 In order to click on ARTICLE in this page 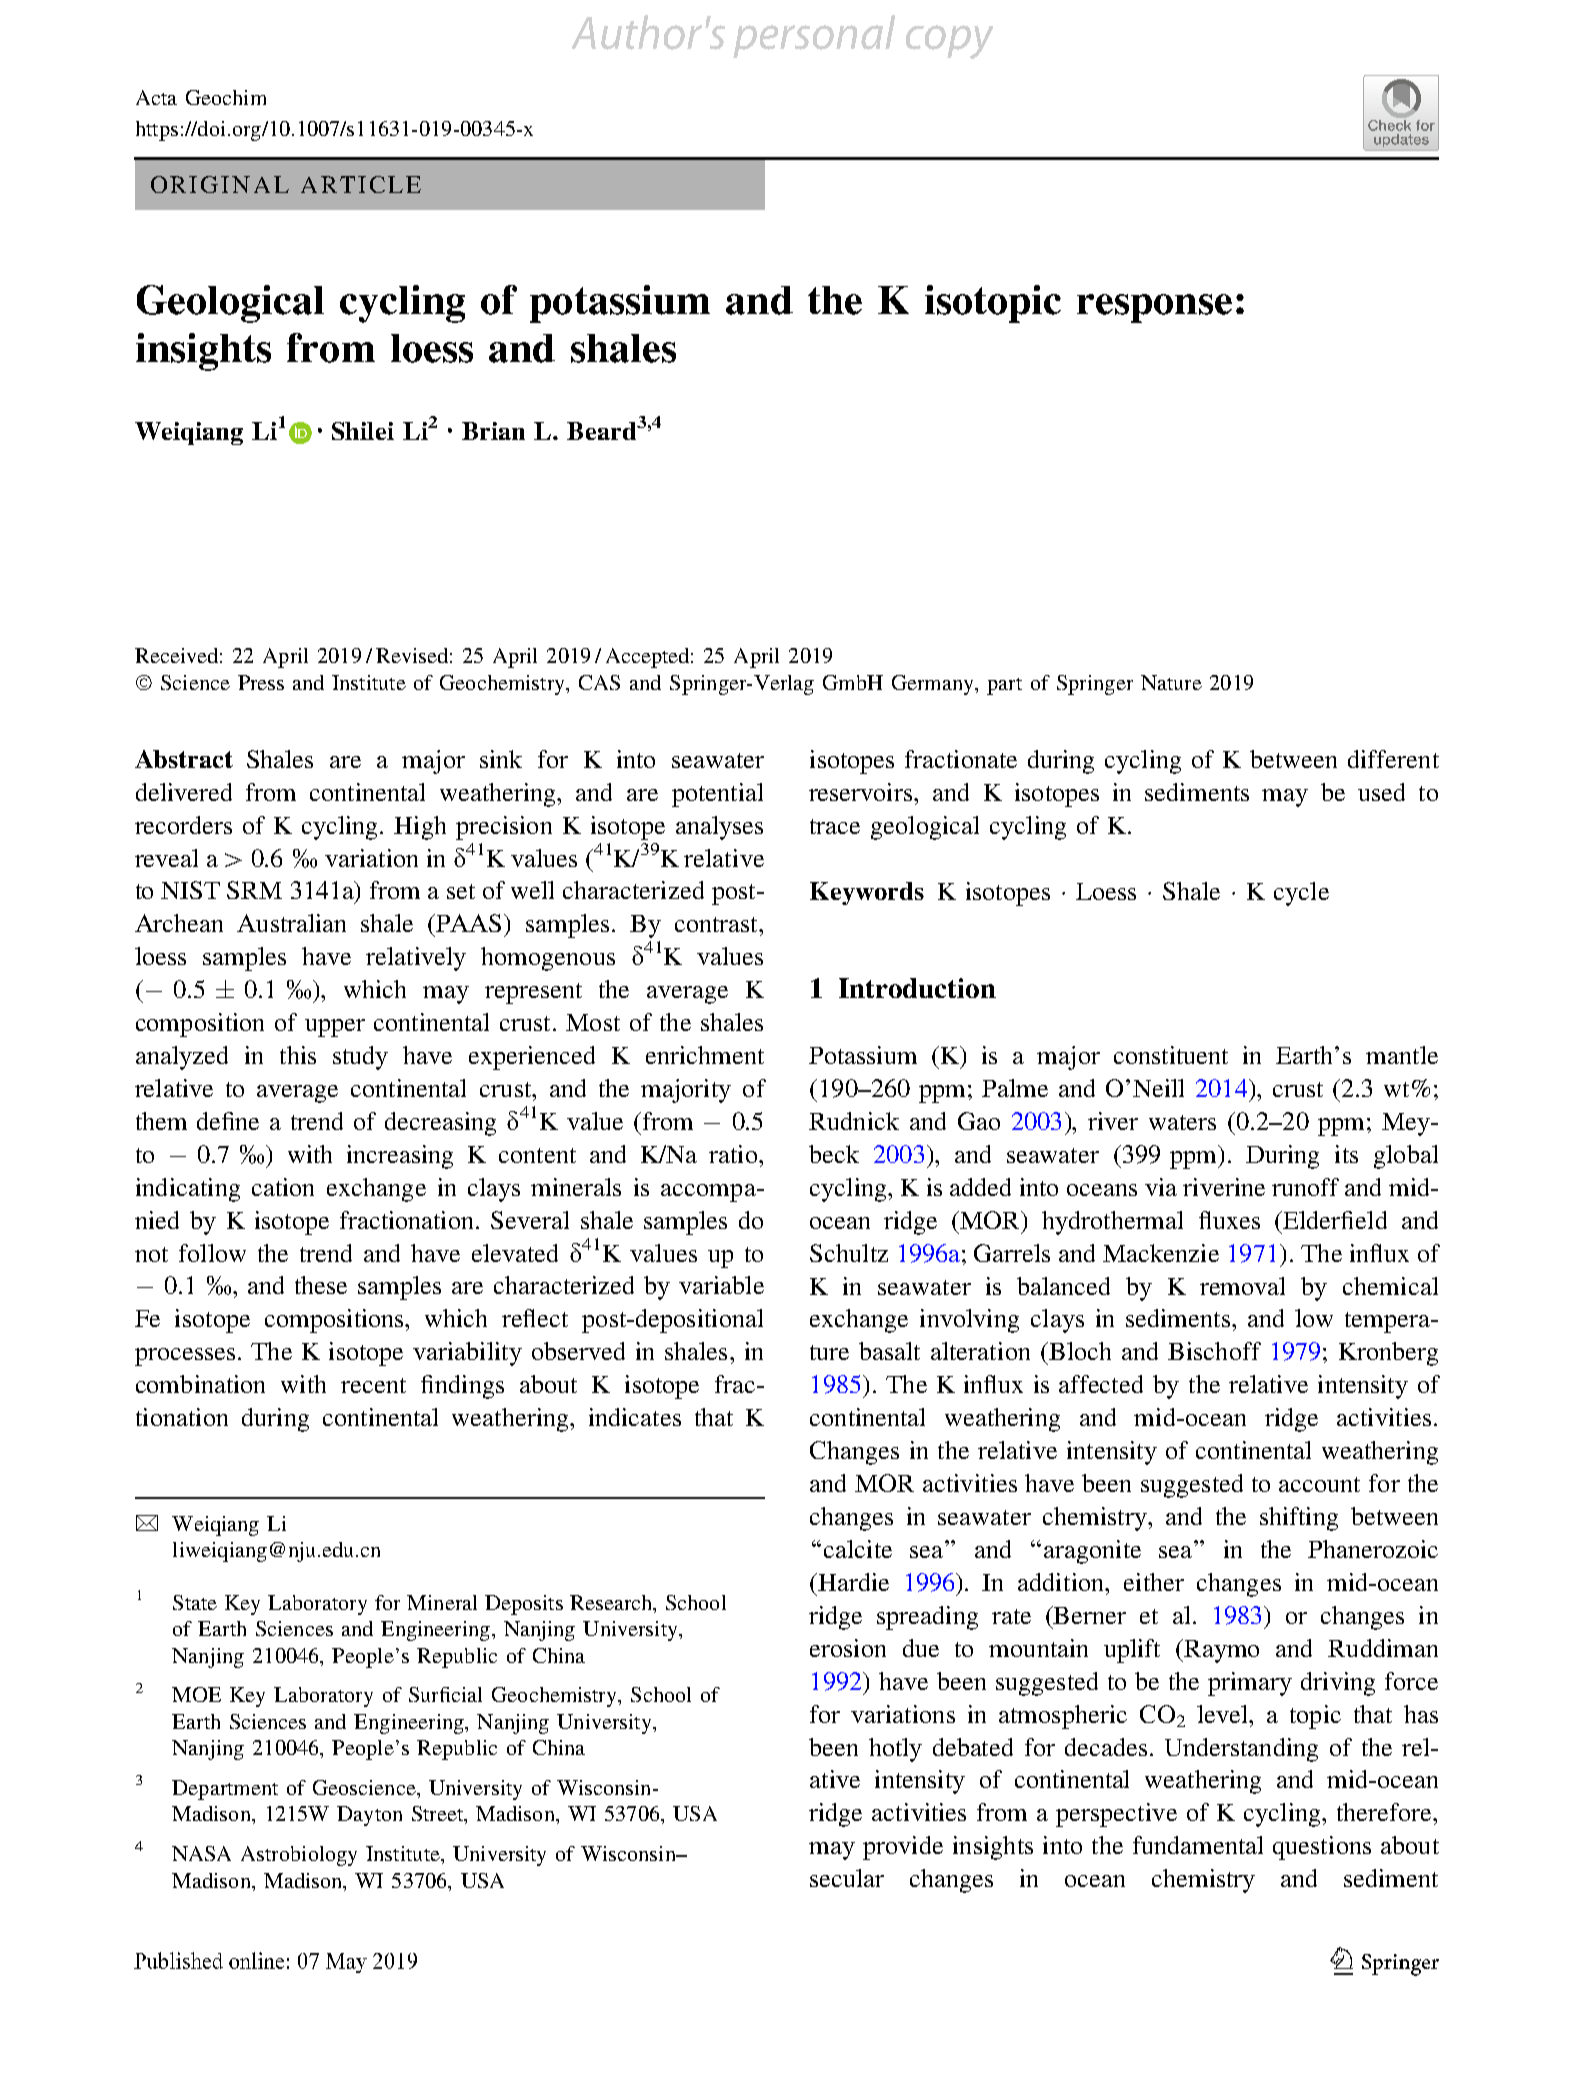, I will do `click(361, 184)`.
